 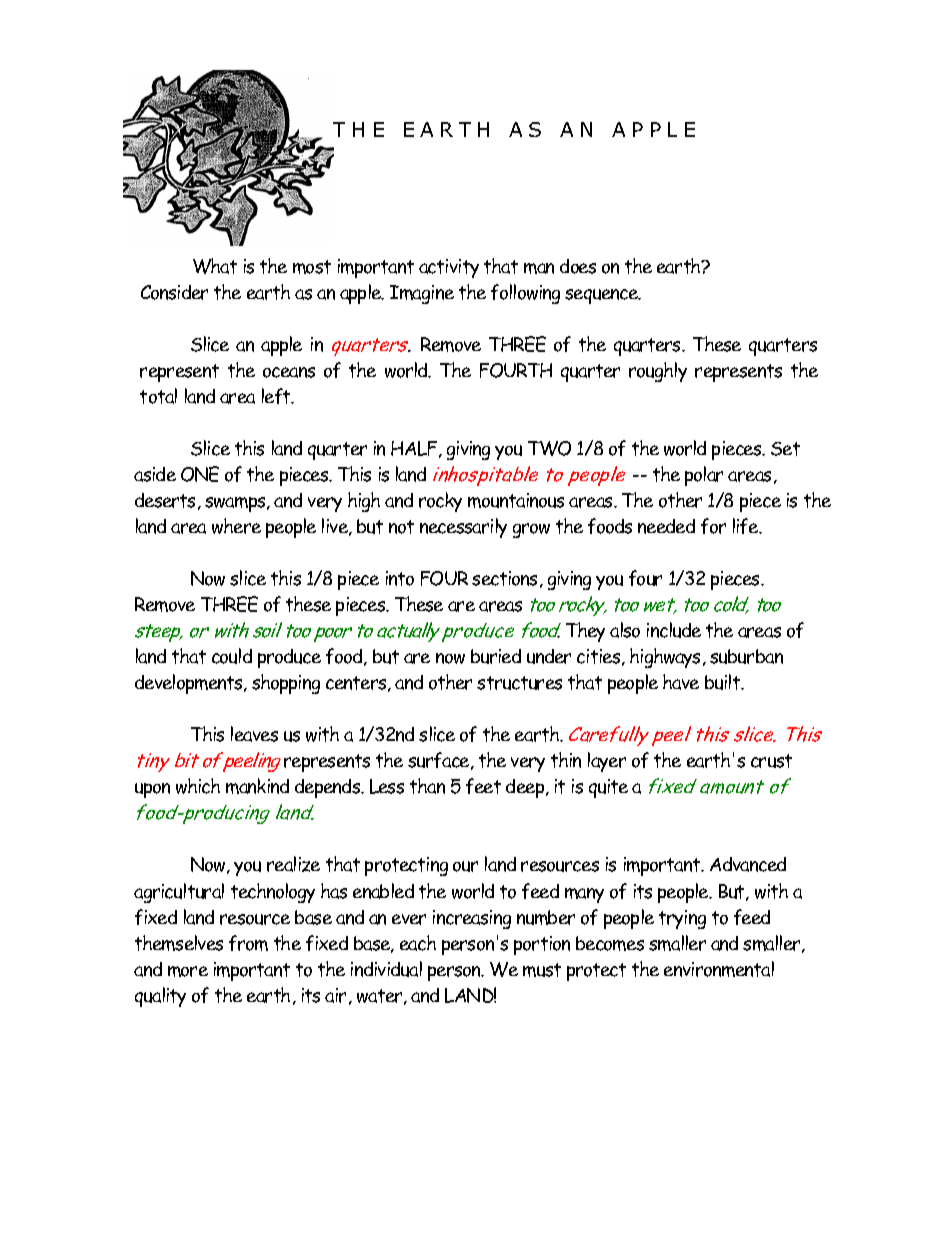 What do you see at coordinates (542, 970) in the image?
I see `must` at bounding box center [542, 970].
